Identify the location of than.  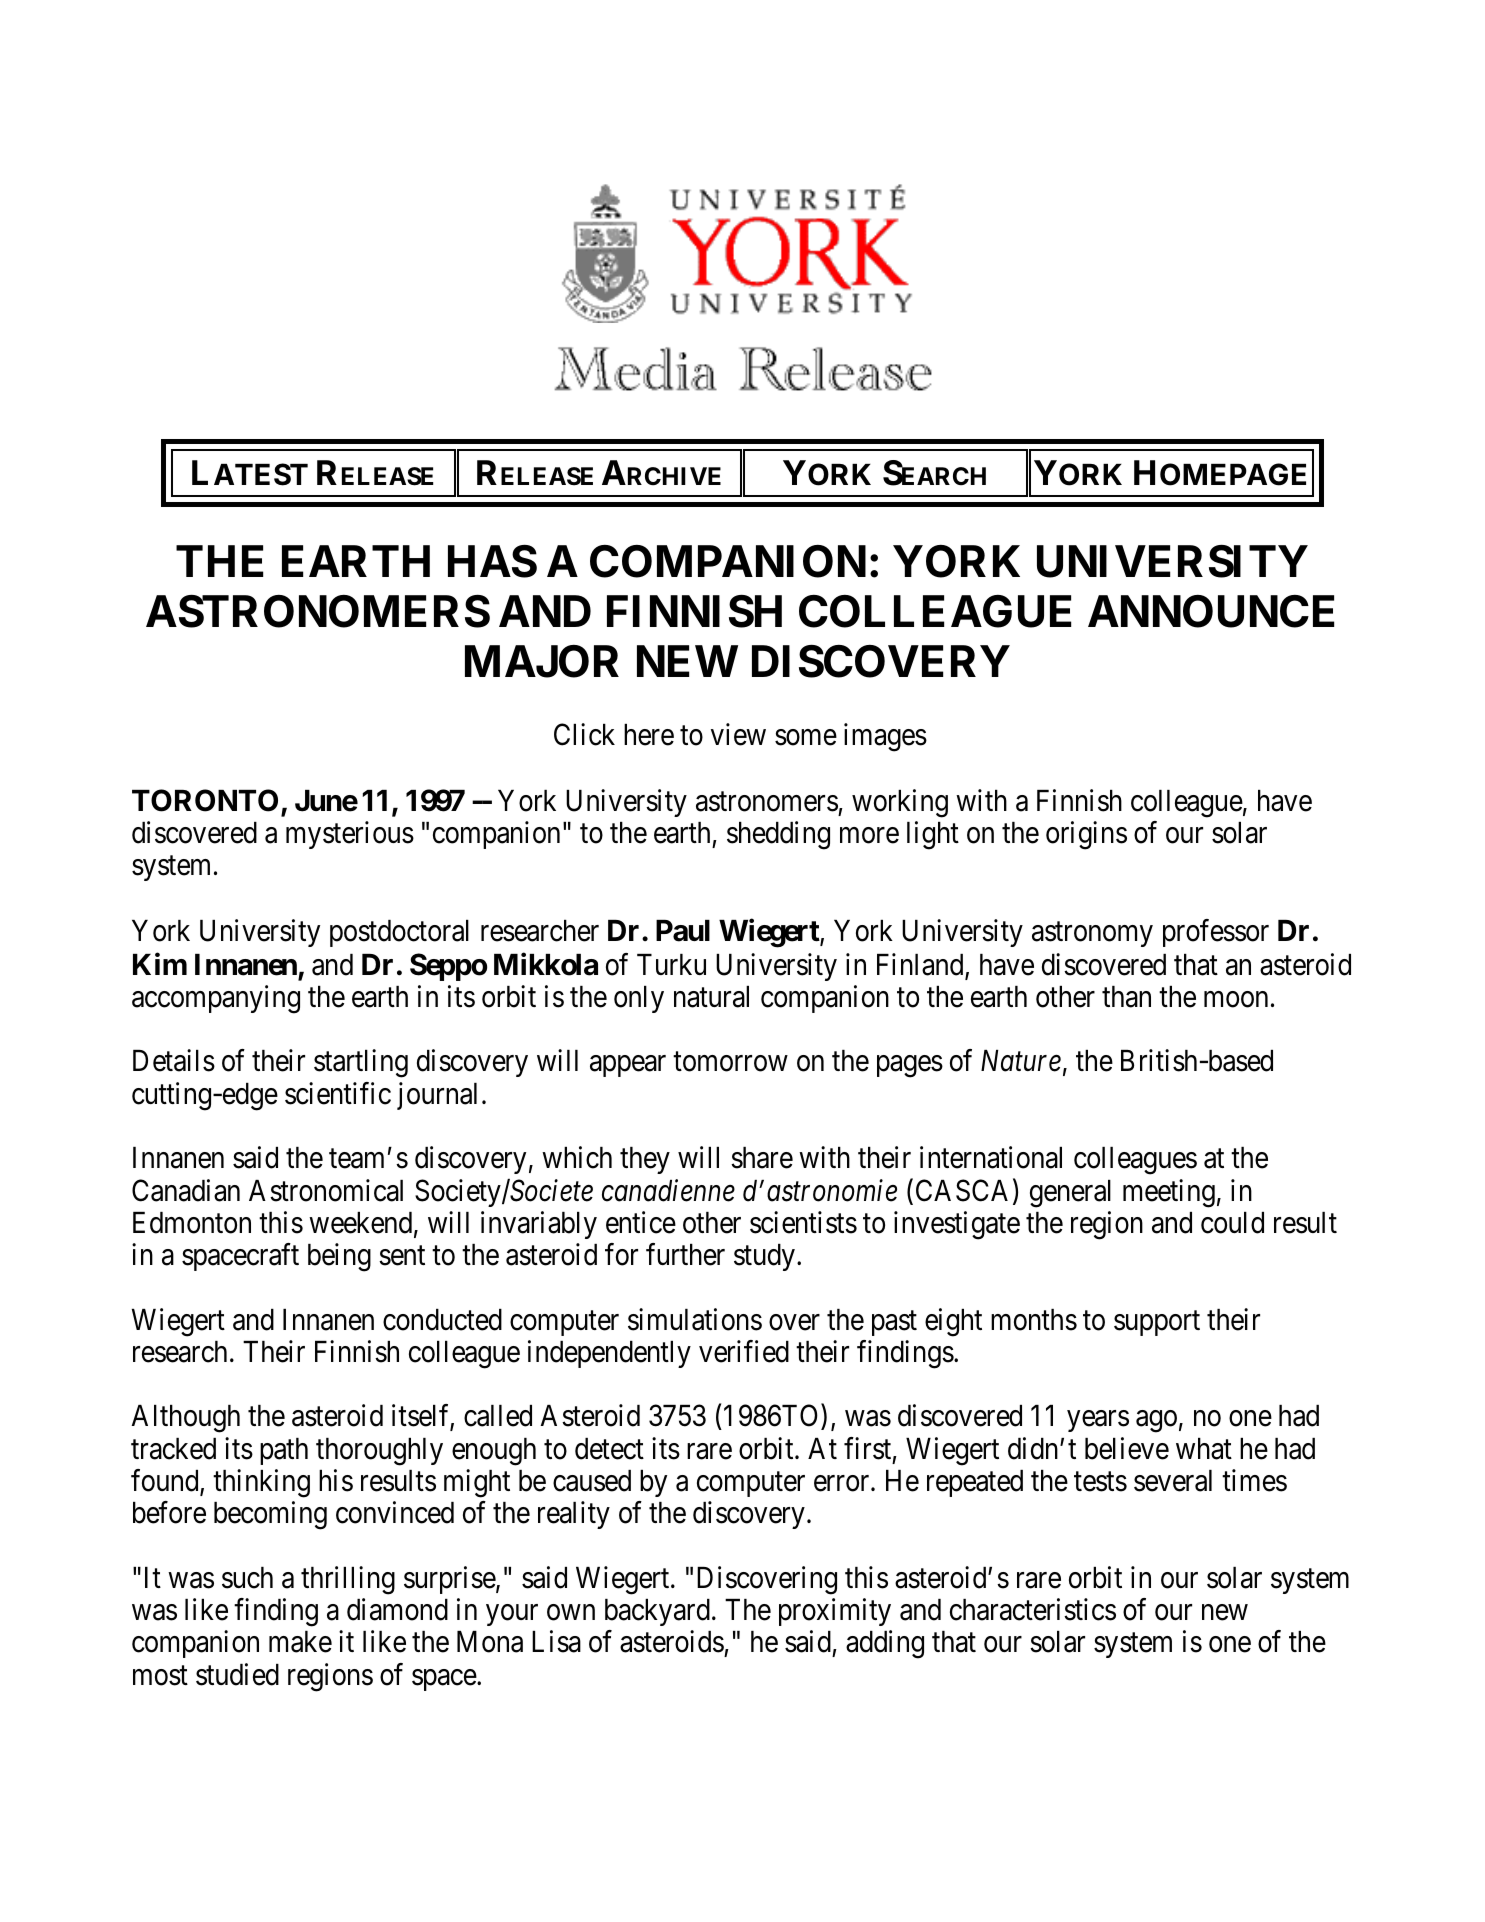
(1126, 997).
